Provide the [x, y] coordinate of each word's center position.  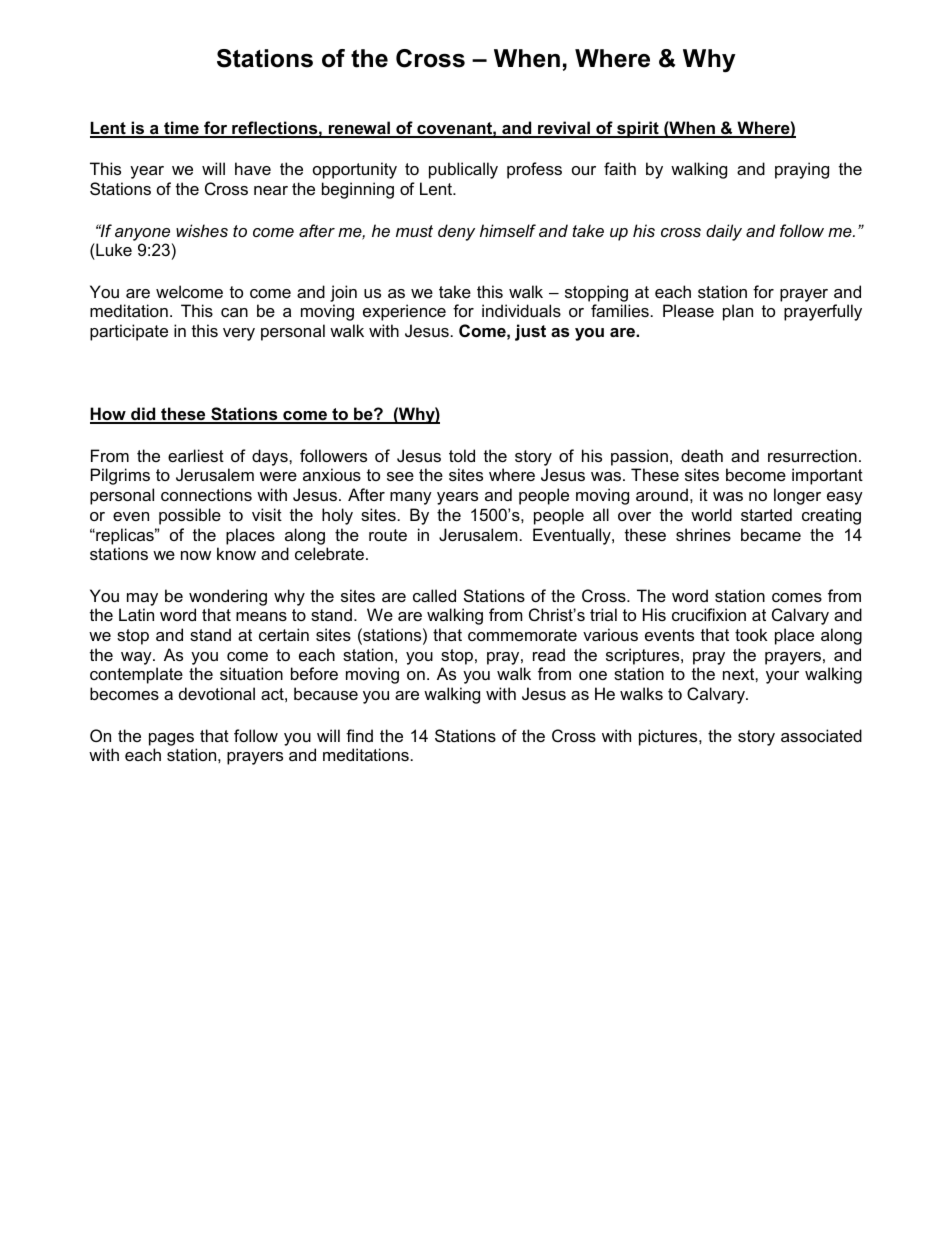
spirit [638, 129]
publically [463, 170]
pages [171, 739]
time [181, 129]
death [702, 455]
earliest [196, 455]
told [462, 455]
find [359, 735]
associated [821, 735]
